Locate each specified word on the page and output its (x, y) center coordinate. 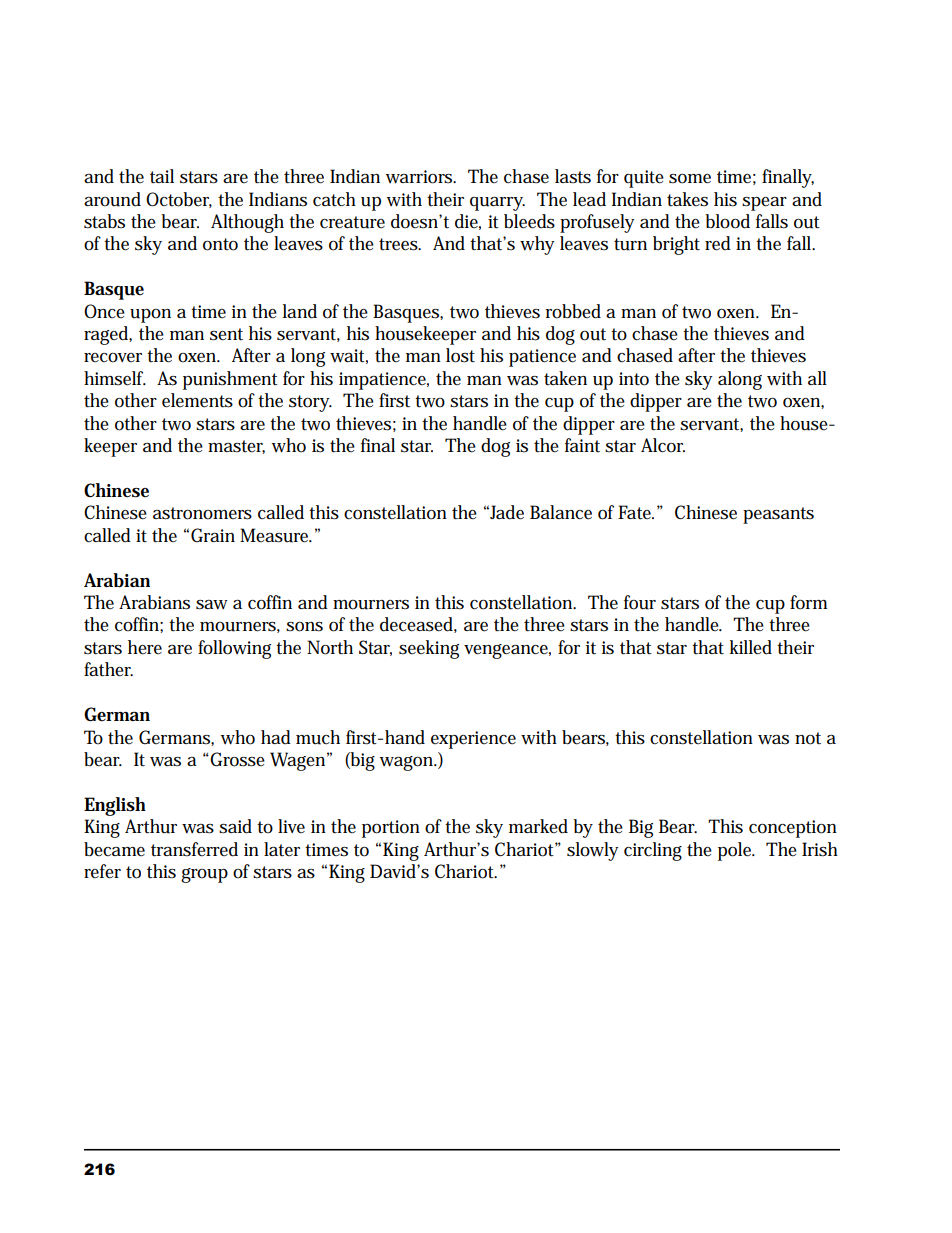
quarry (497, 204)
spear (764, 204)
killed (751, 647)
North (330, 647)
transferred (194, 849)
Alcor (663, 445)
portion (391, 829)
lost (460, 355)
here (145, 647)
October (179, 200)
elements (197, 400)
